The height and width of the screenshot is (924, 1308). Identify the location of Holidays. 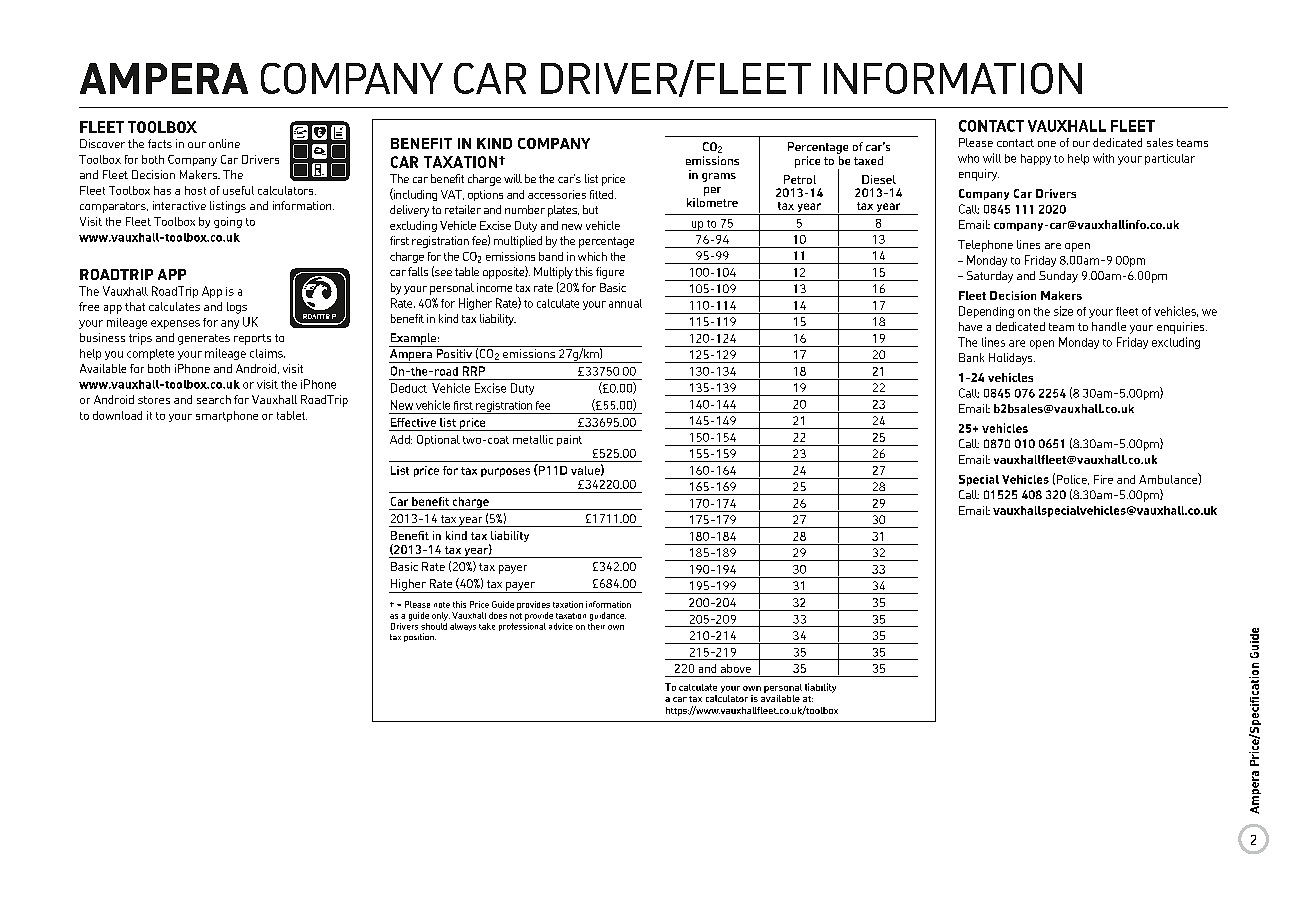
(1012, 359).
